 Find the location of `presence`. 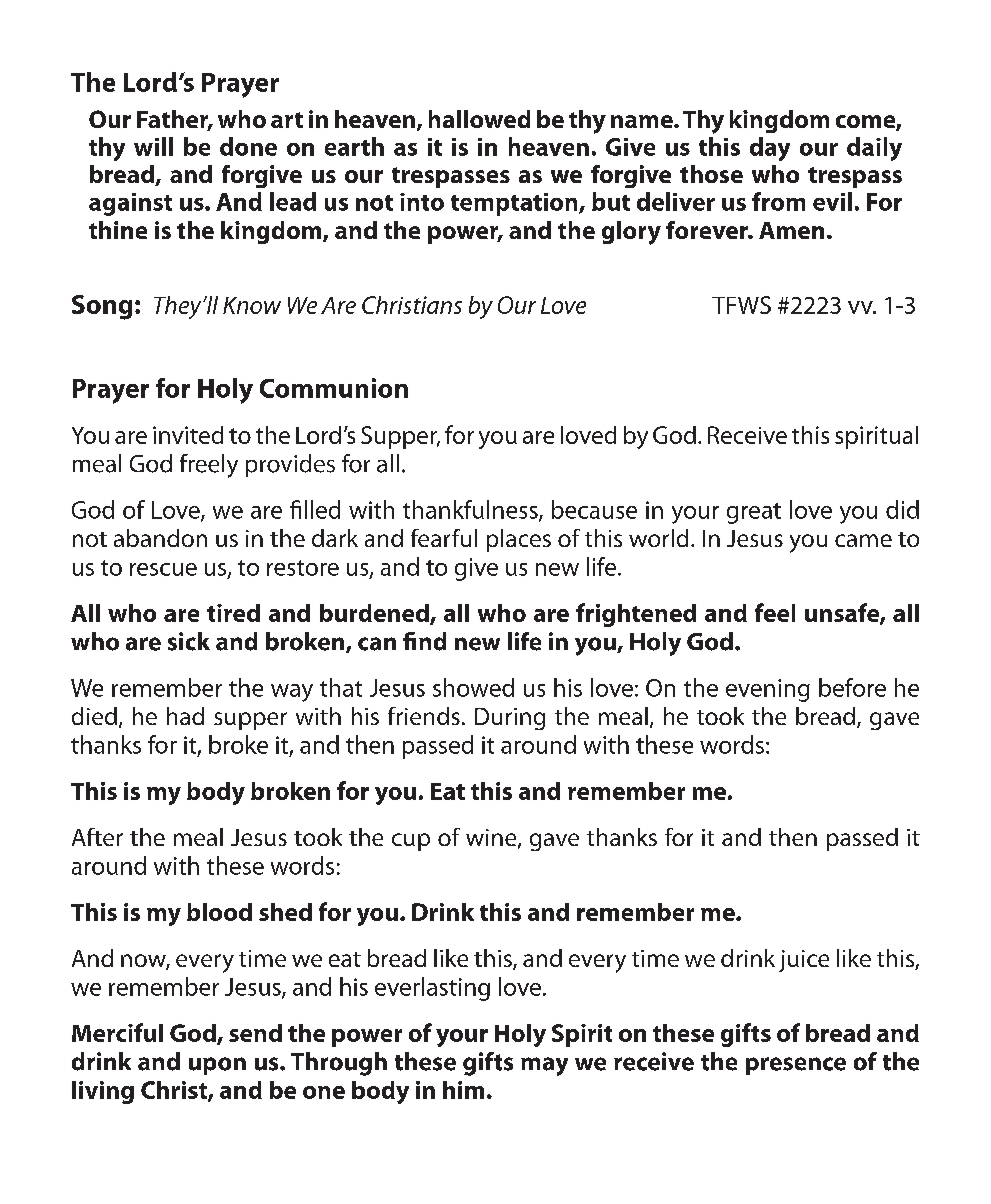

presence is located at coordinates (796, 1066).
